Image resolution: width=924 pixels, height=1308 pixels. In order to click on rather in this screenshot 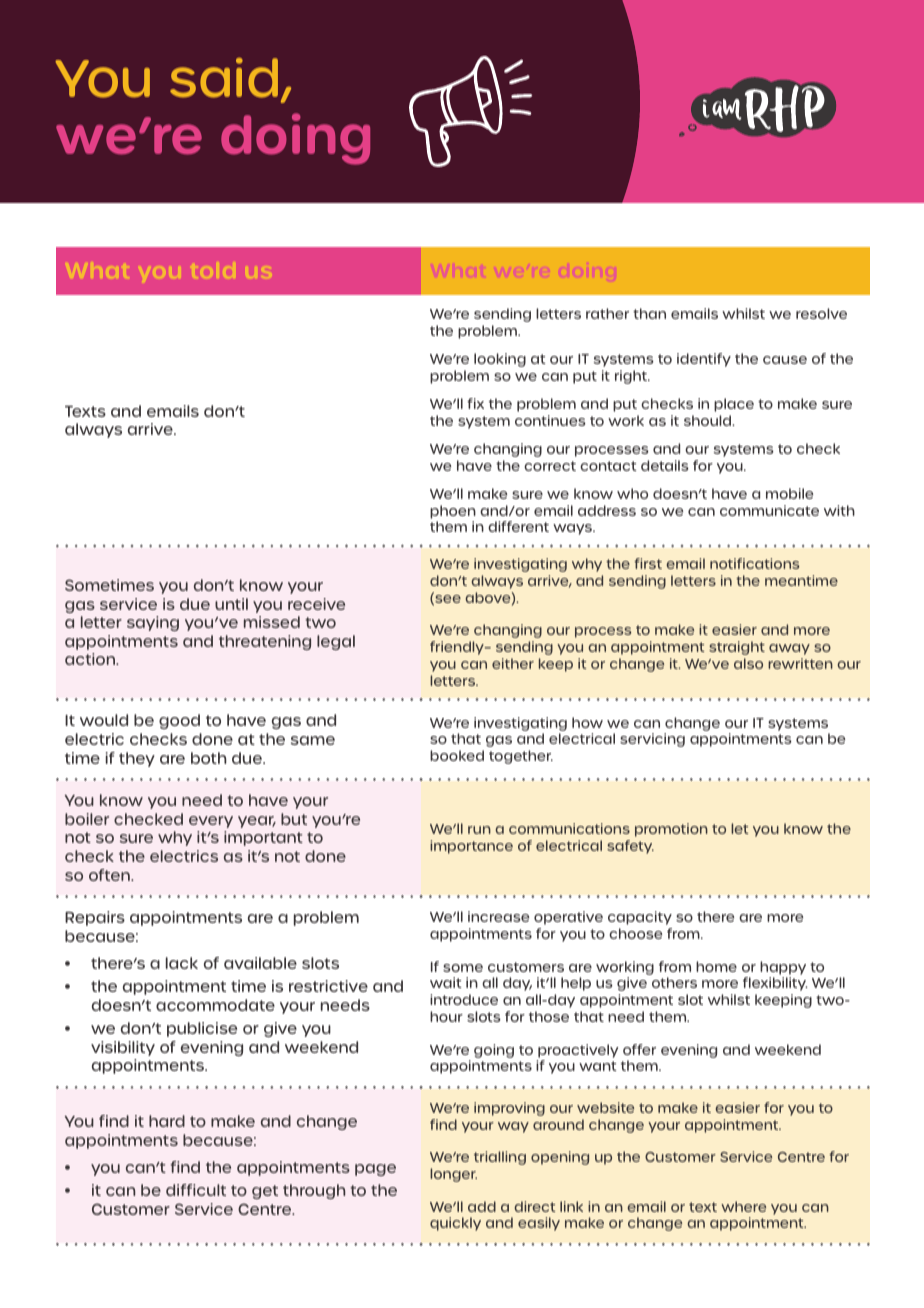, I will do `click(607, 313)`.
